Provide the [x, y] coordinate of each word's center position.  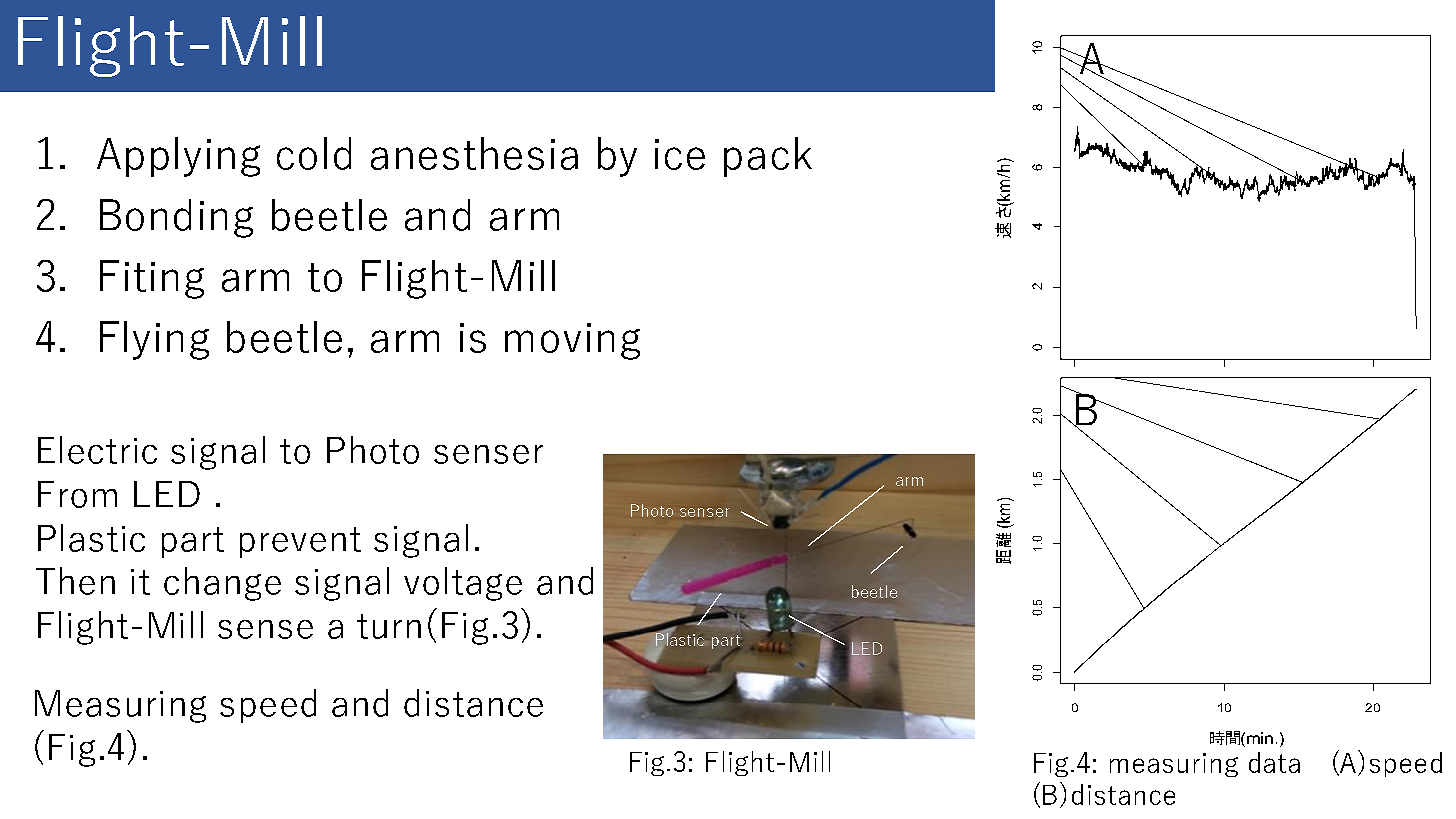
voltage [463, 584]
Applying [178, 157]
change [222, 584]
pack [768, 157]
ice [680, 154]
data [1274, 762]
